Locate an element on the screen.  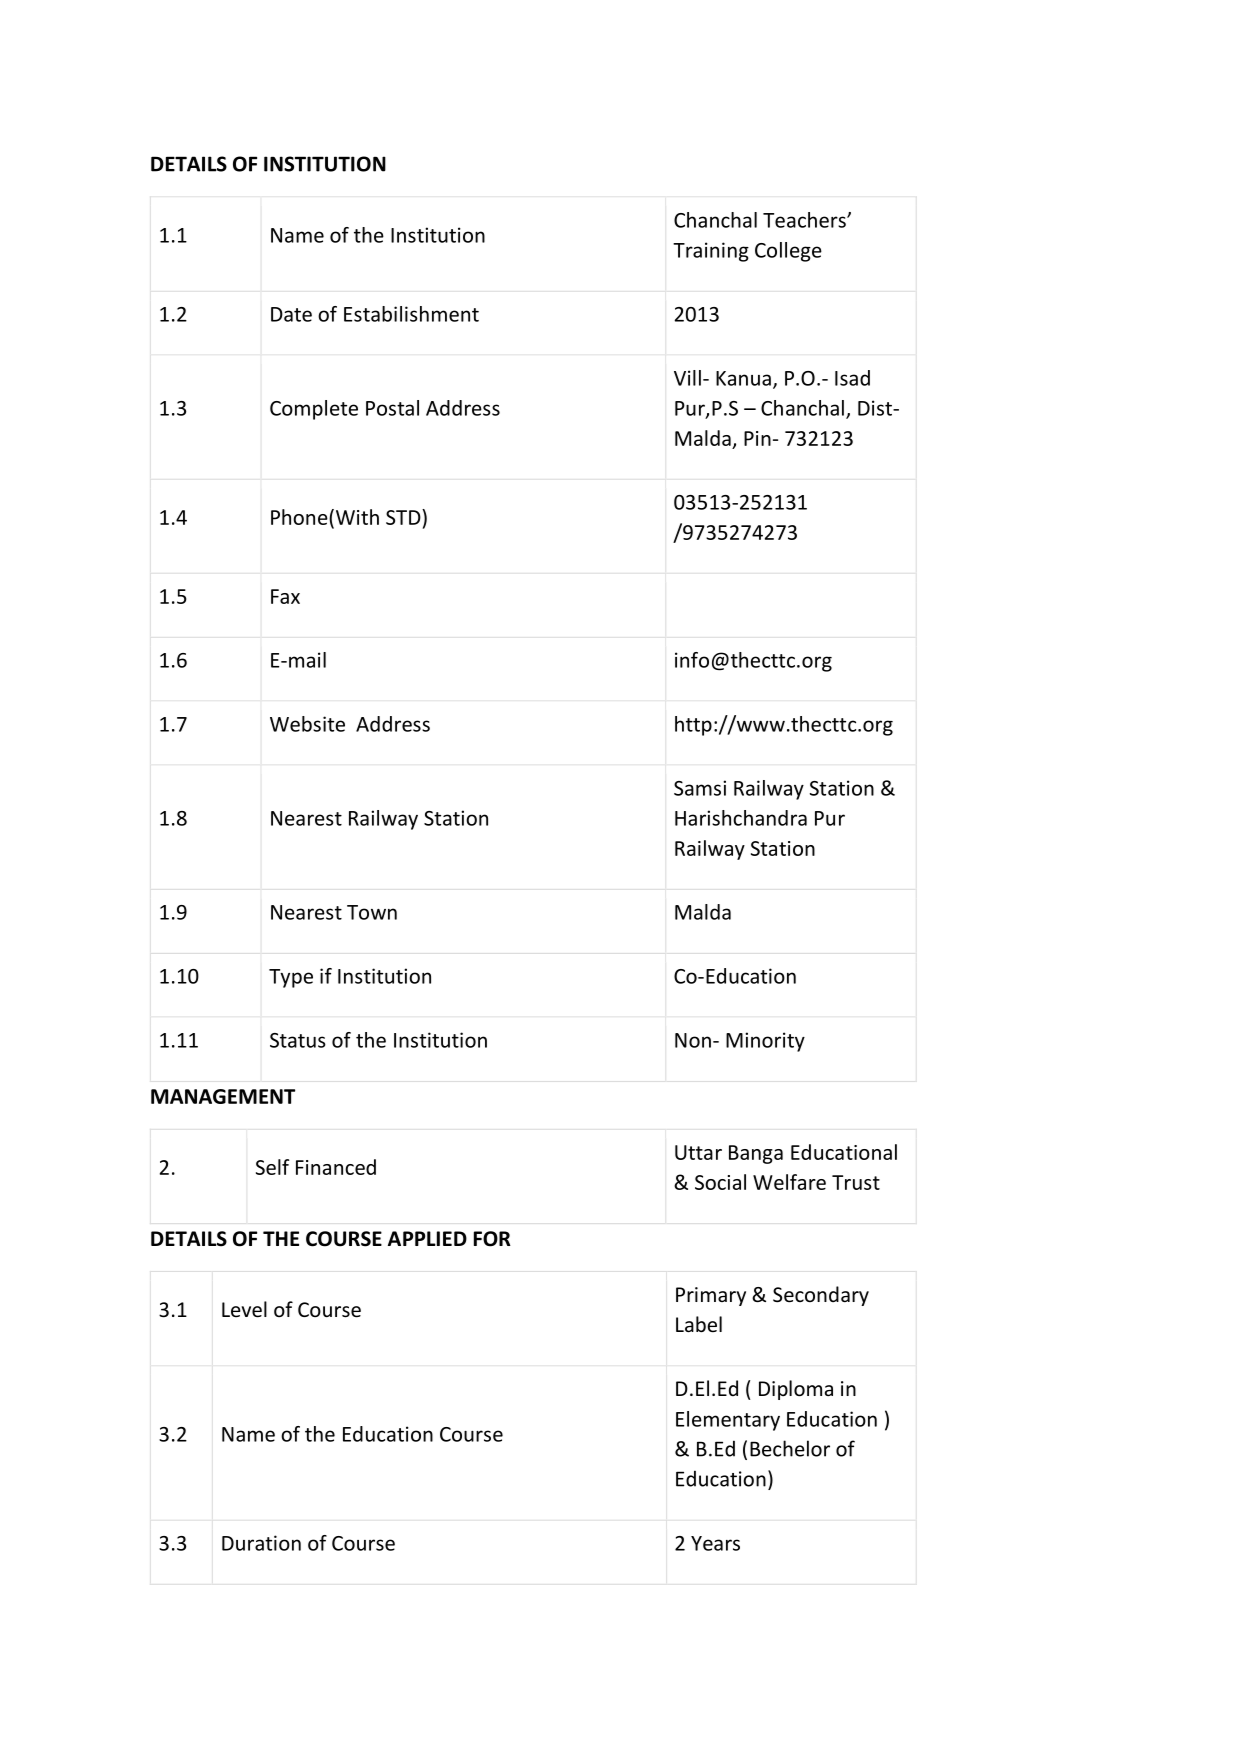
Date is located at coordinates (291, 314).
